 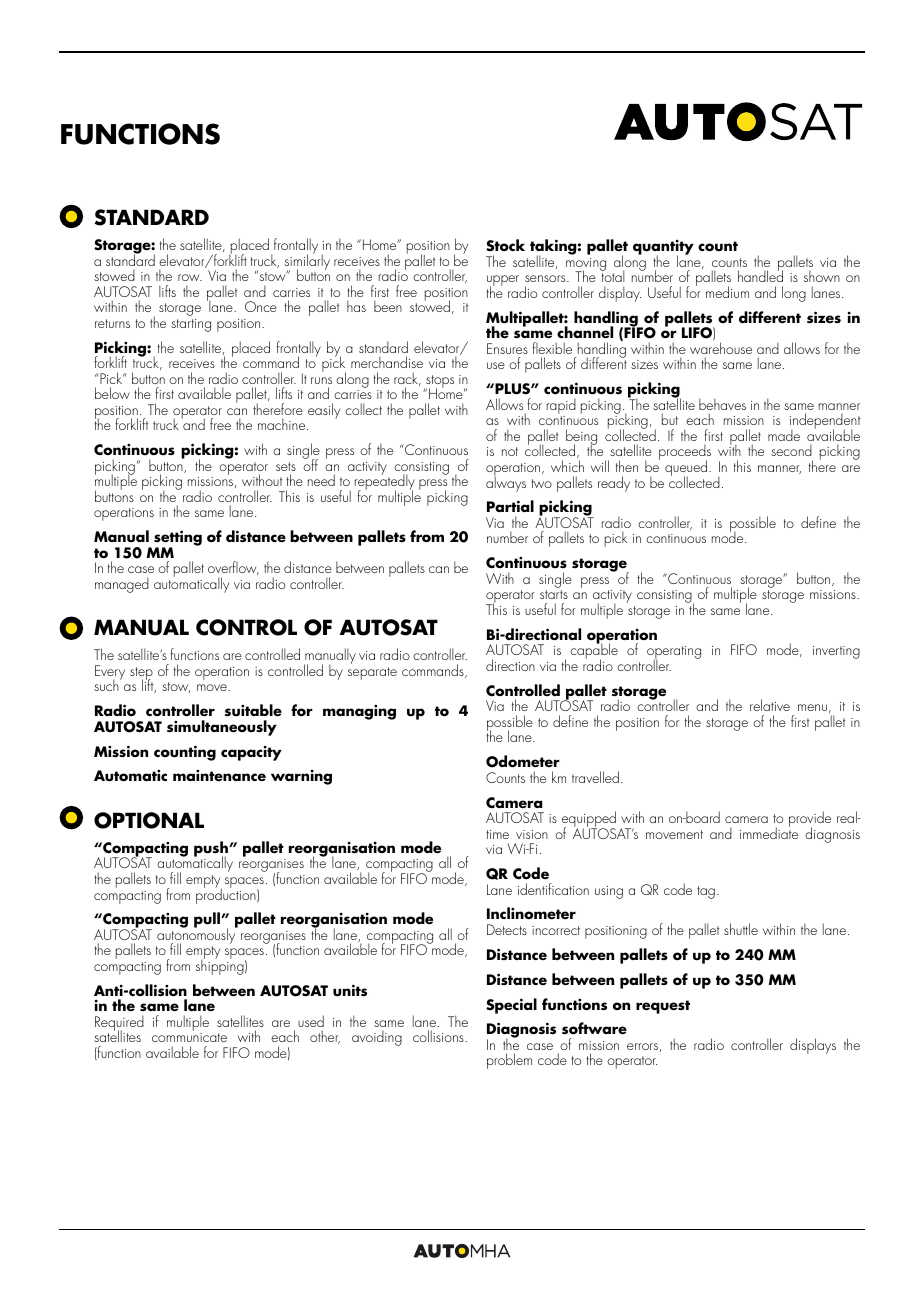 I want to click on communicate, so click(x=189, y=1037).
